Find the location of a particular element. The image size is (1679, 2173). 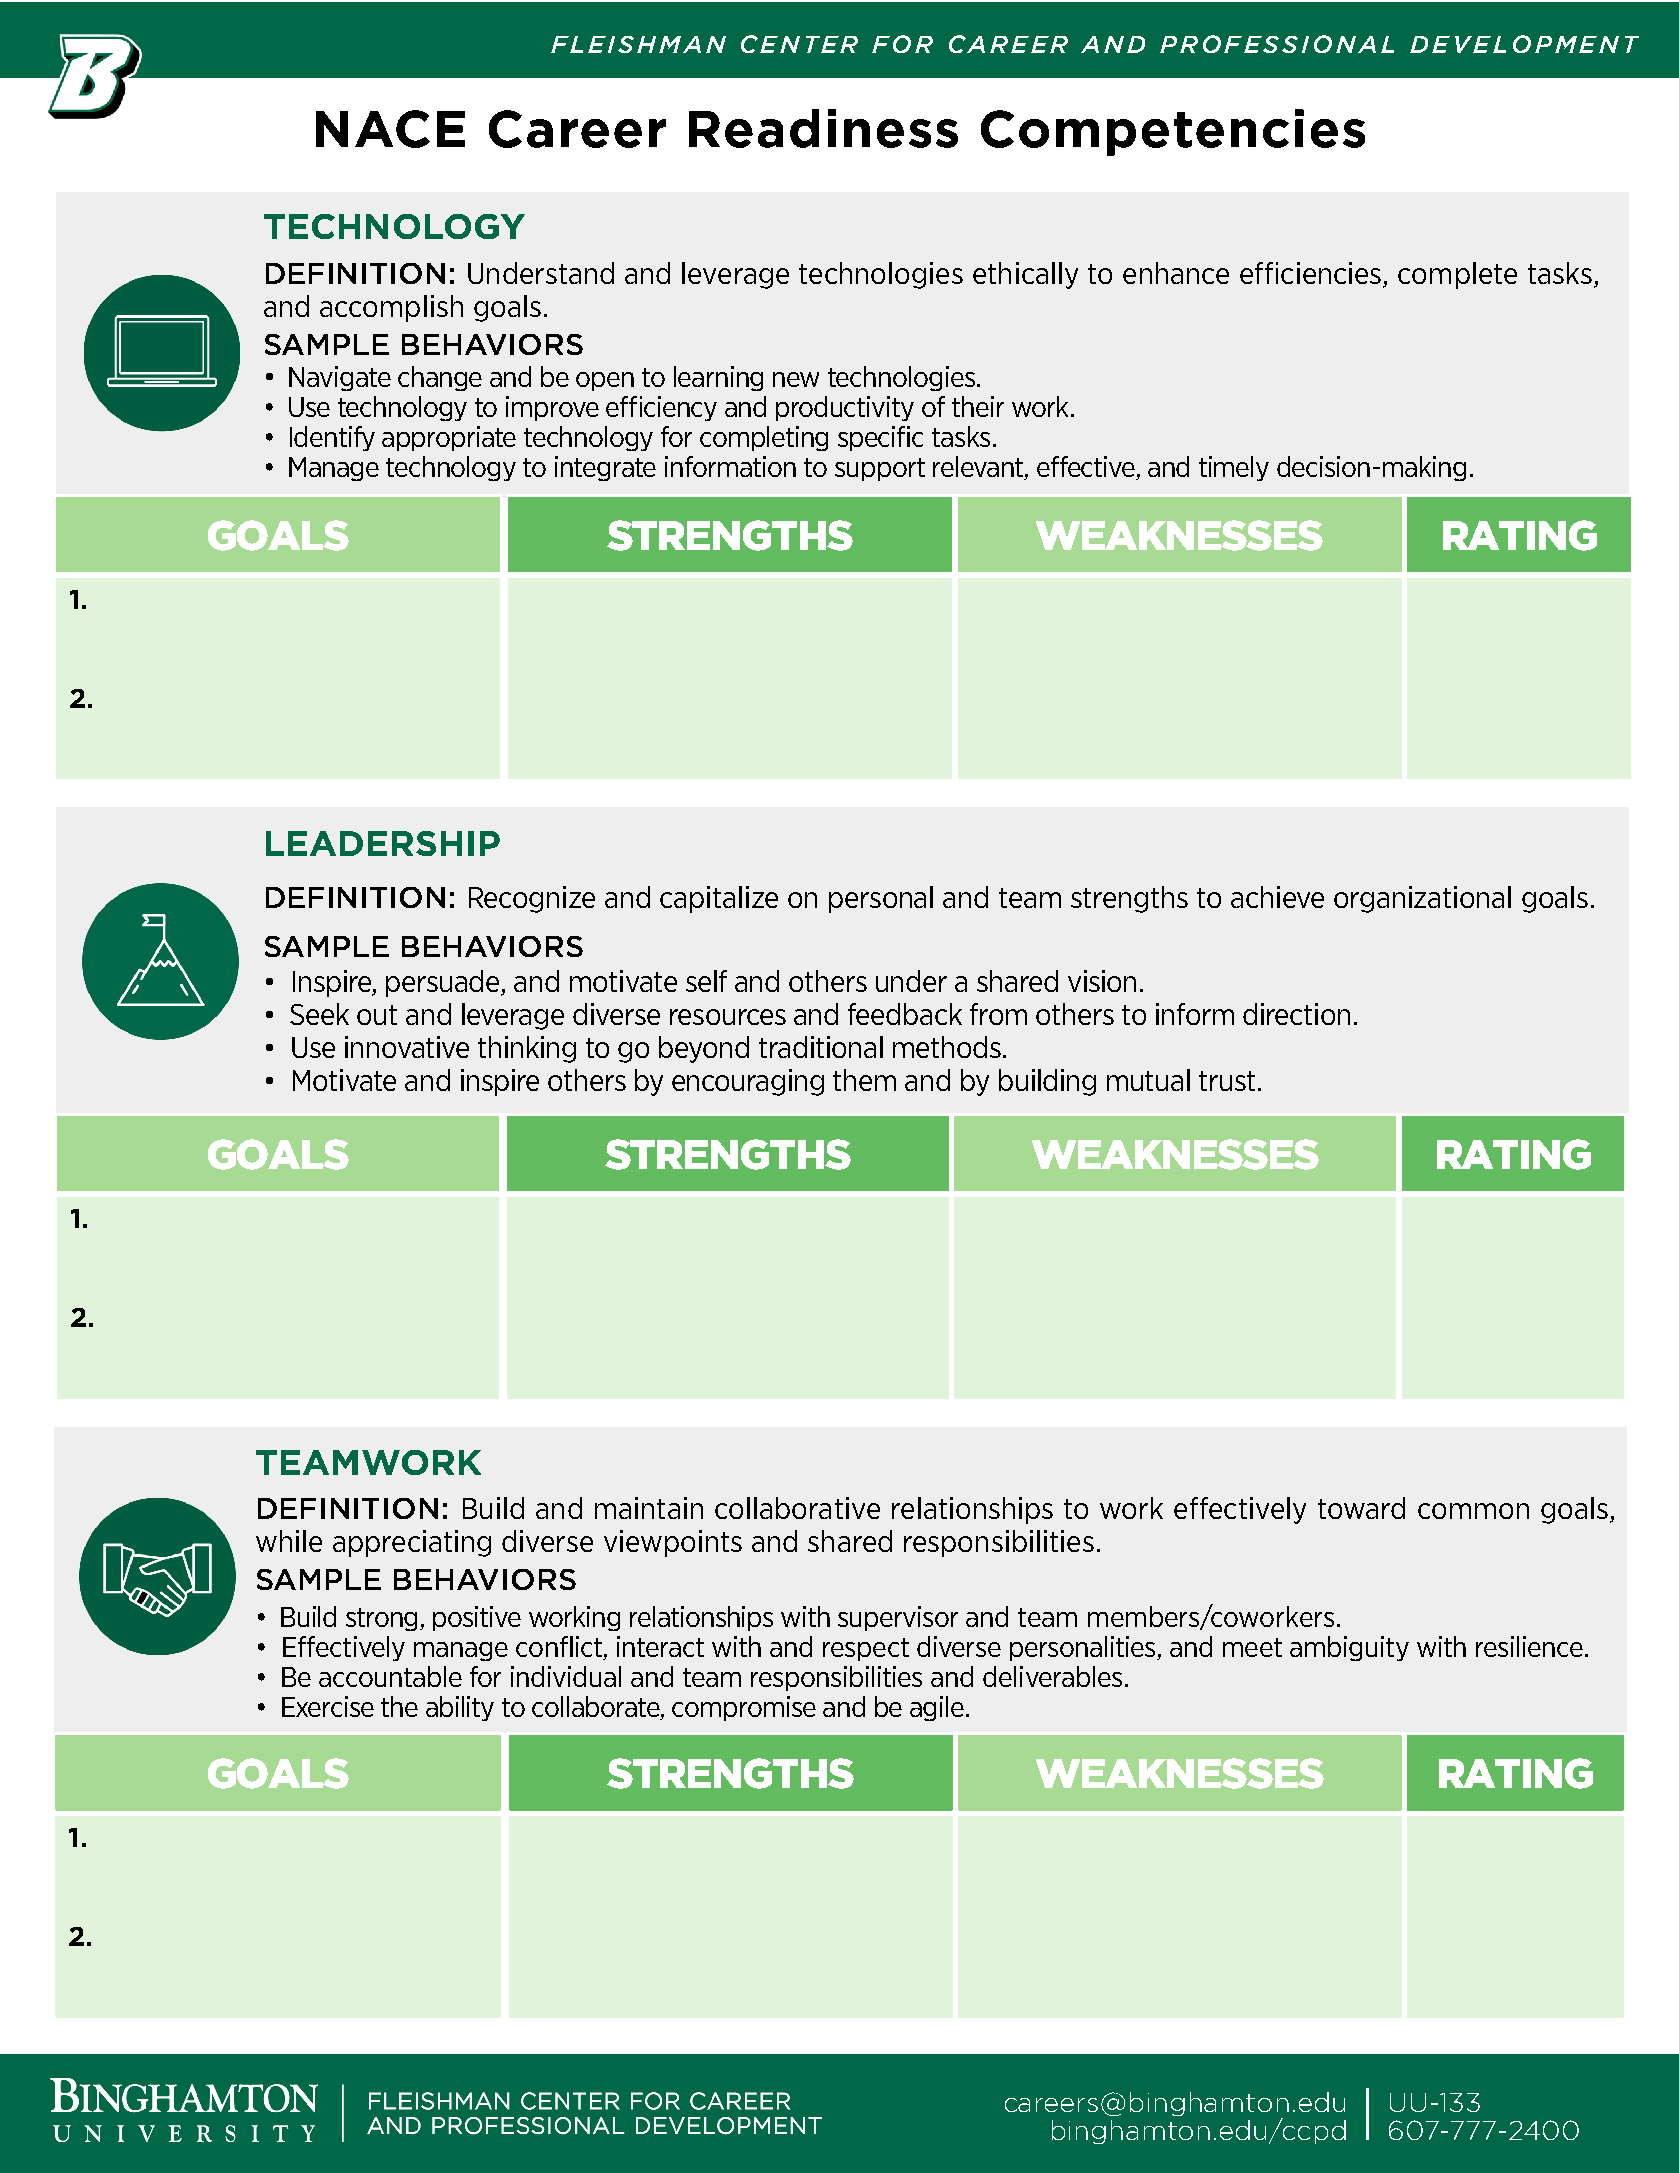

innovative is located at coordinates (407, 1047).
